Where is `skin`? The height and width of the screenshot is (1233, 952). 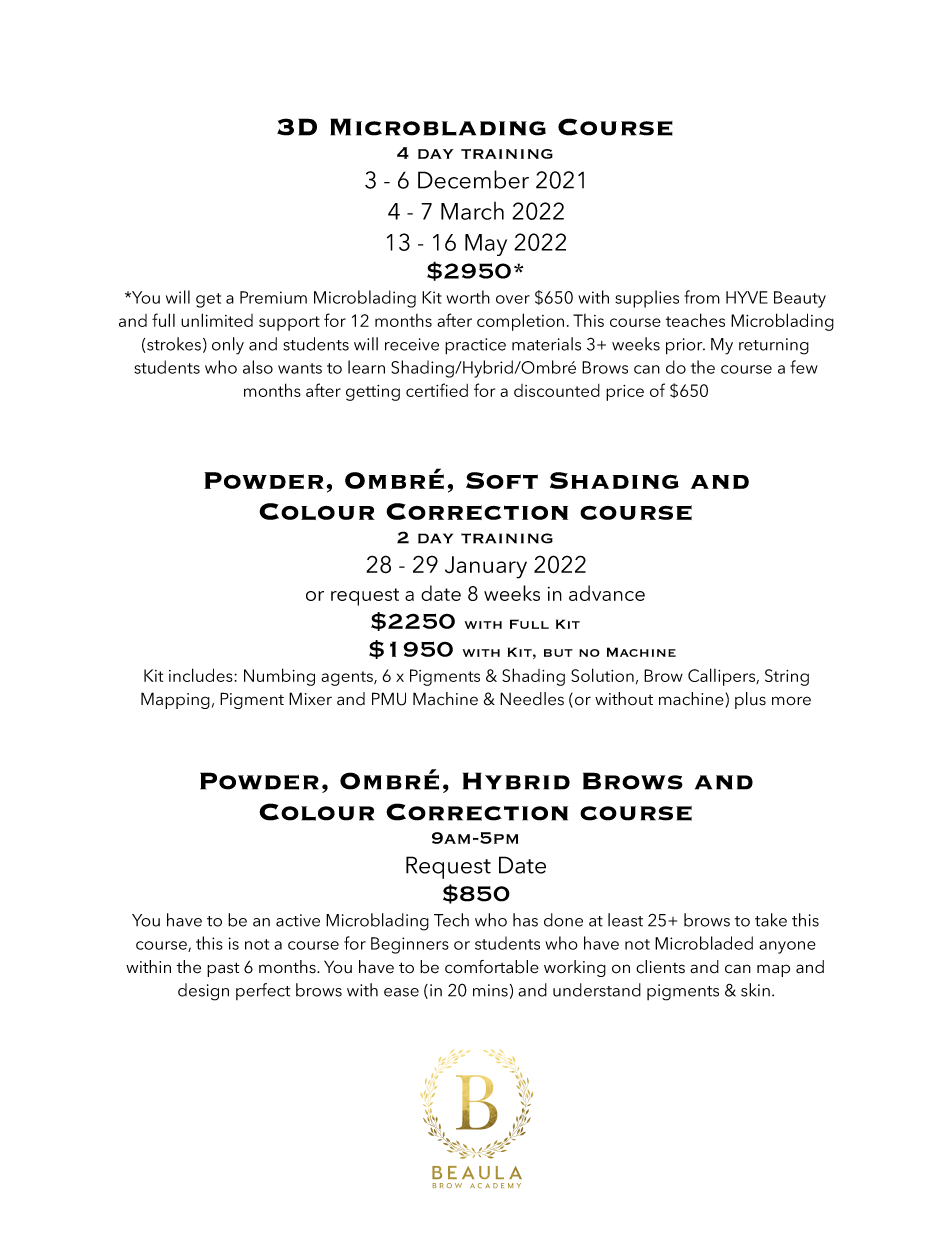 skin is located at coordinates (755, 990).
